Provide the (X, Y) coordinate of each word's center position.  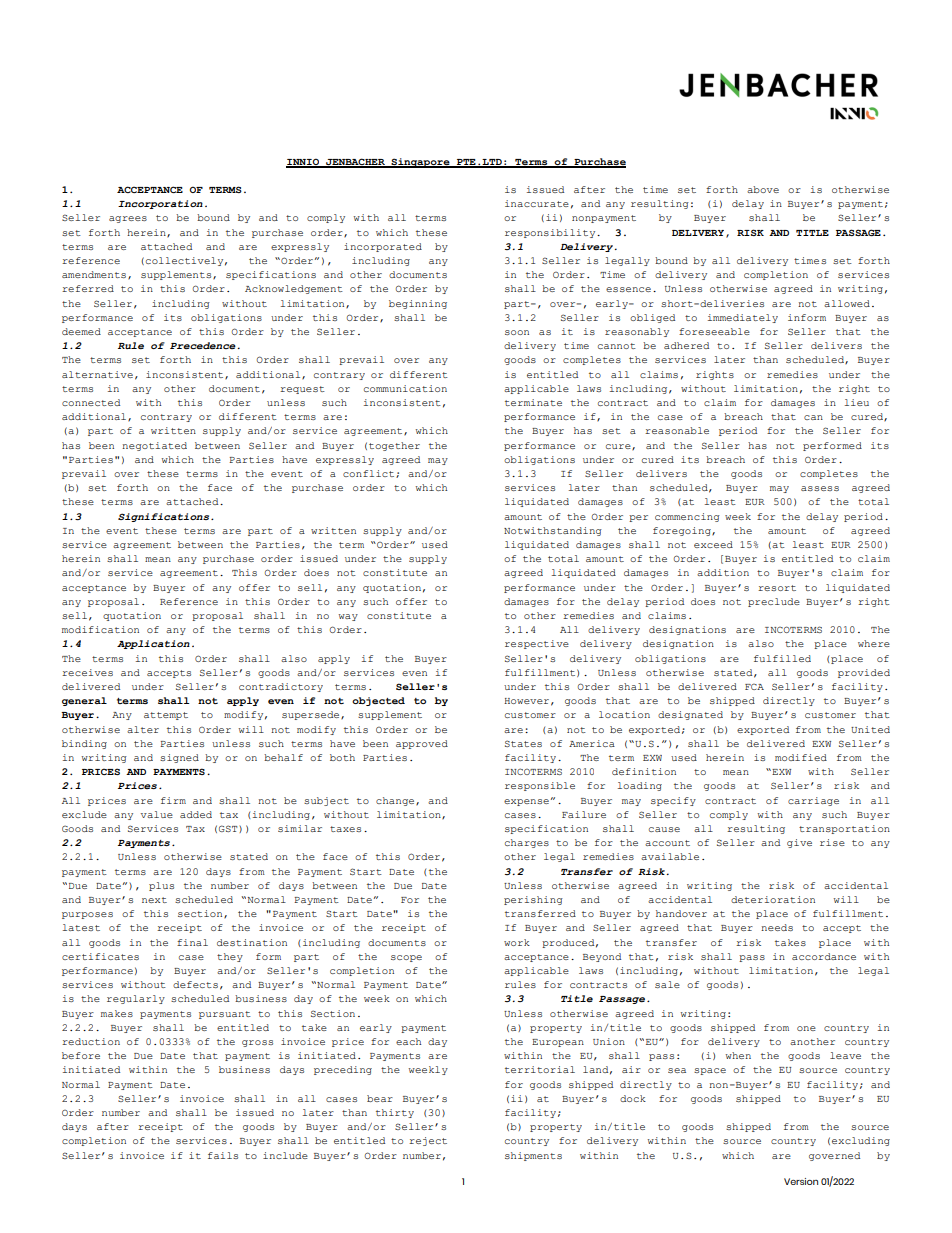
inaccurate (537, 203)
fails (223, 1155)
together (394, 446)
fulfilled (782, 658)
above (763, 189)
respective (537, 644)
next (154, 900)
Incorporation (160, 204)
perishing (533, 900)
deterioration (773, 899)
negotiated (154, 446)
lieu (857, 402)
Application (153, 644)
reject (428, 1141)
